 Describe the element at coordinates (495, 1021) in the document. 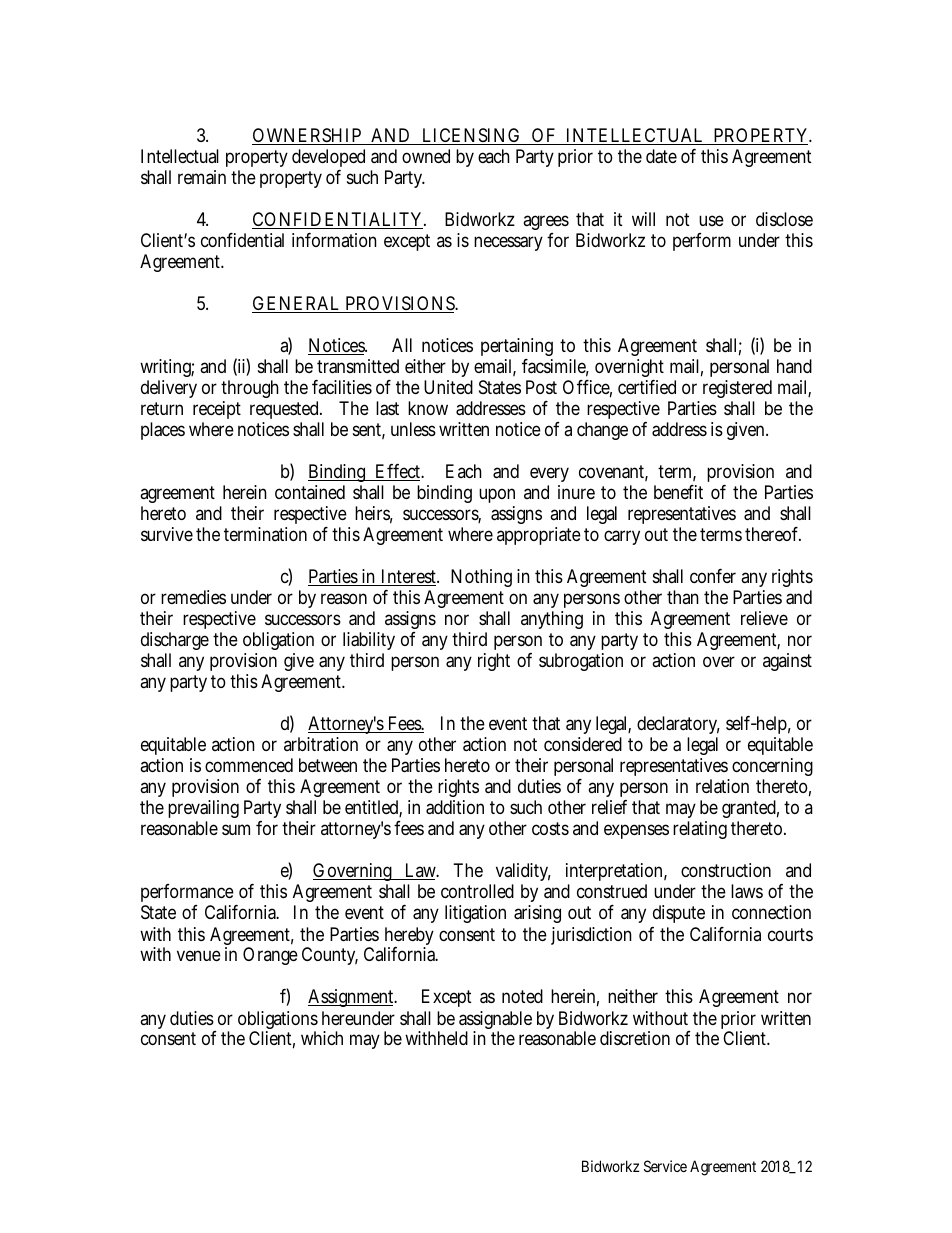

I see `assignable` at that location.
